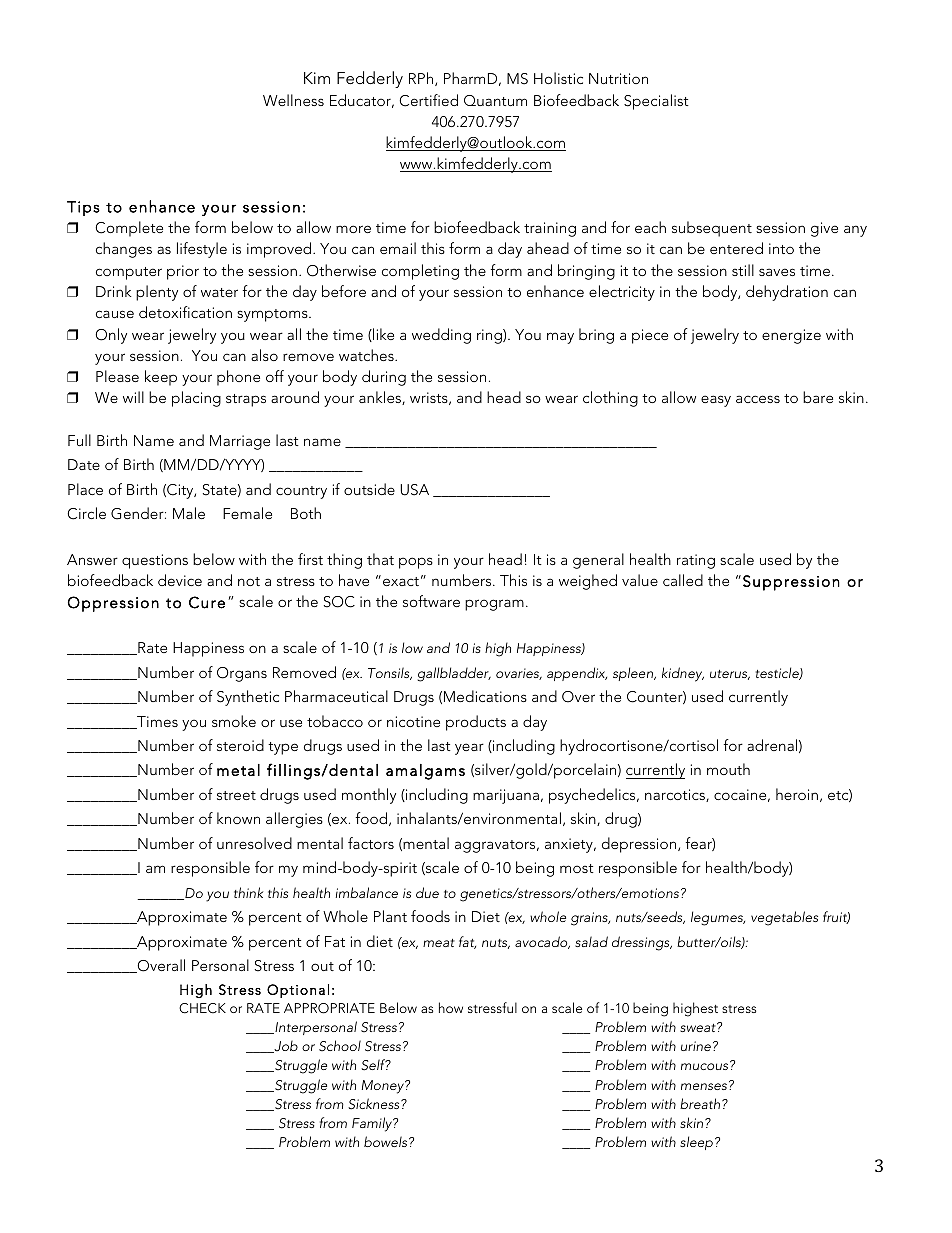  Describe the element at coordinates (791, 583) in the screenshot. I see `Suppression` at that location.
